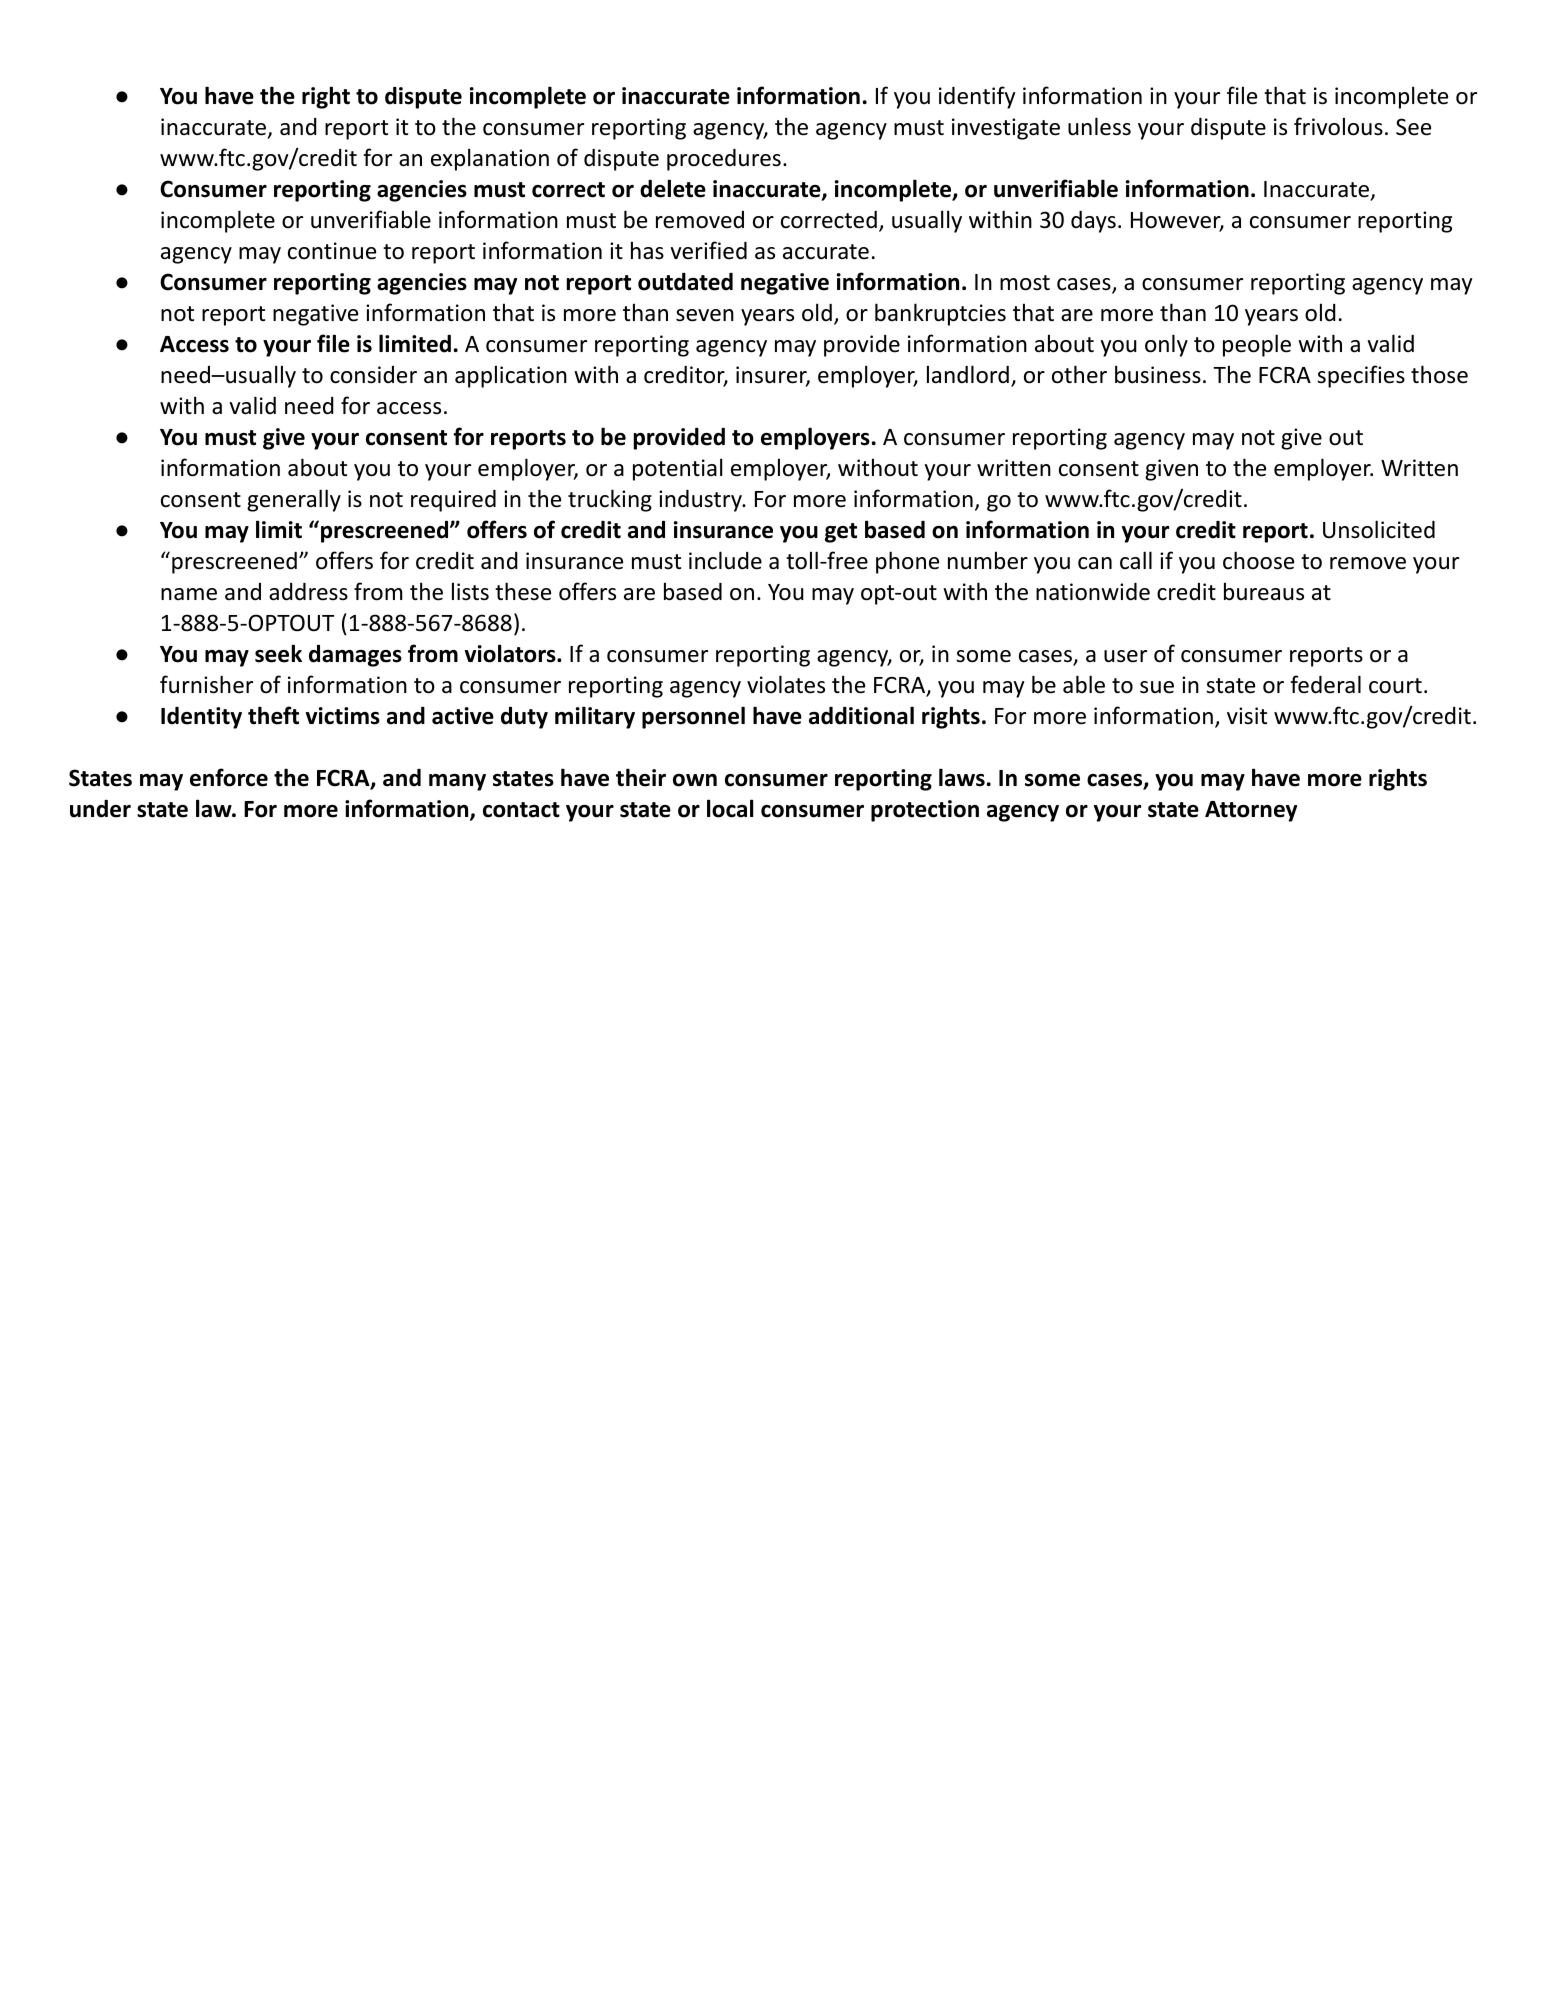  What do you see at coordinates (705, 315) in the screenshot?
I see `seven` at bounding box center [705, 315].
